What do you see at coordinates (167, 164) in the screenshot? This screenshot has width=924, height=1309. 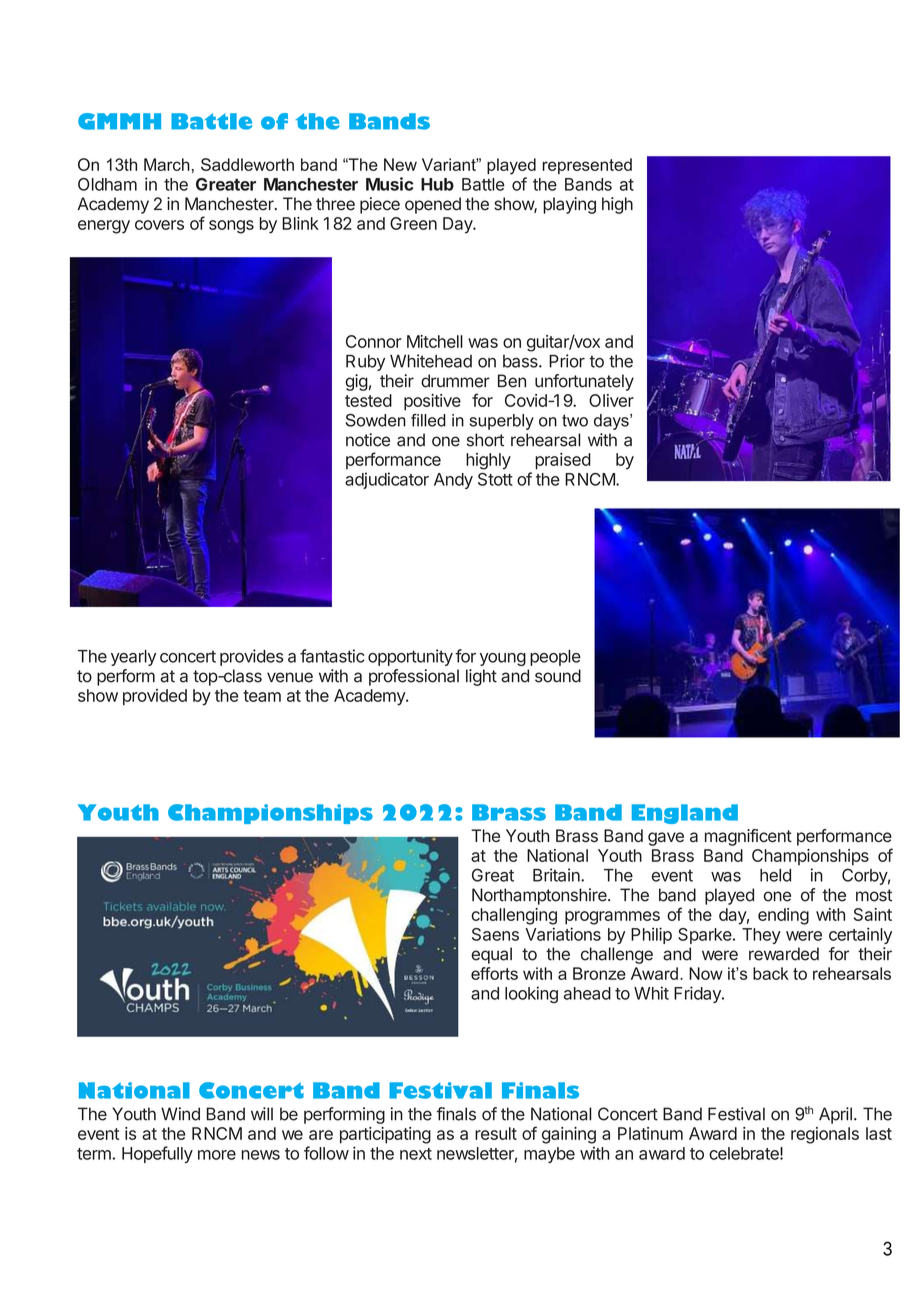 I see `March` at bounding box center [167, 164].
